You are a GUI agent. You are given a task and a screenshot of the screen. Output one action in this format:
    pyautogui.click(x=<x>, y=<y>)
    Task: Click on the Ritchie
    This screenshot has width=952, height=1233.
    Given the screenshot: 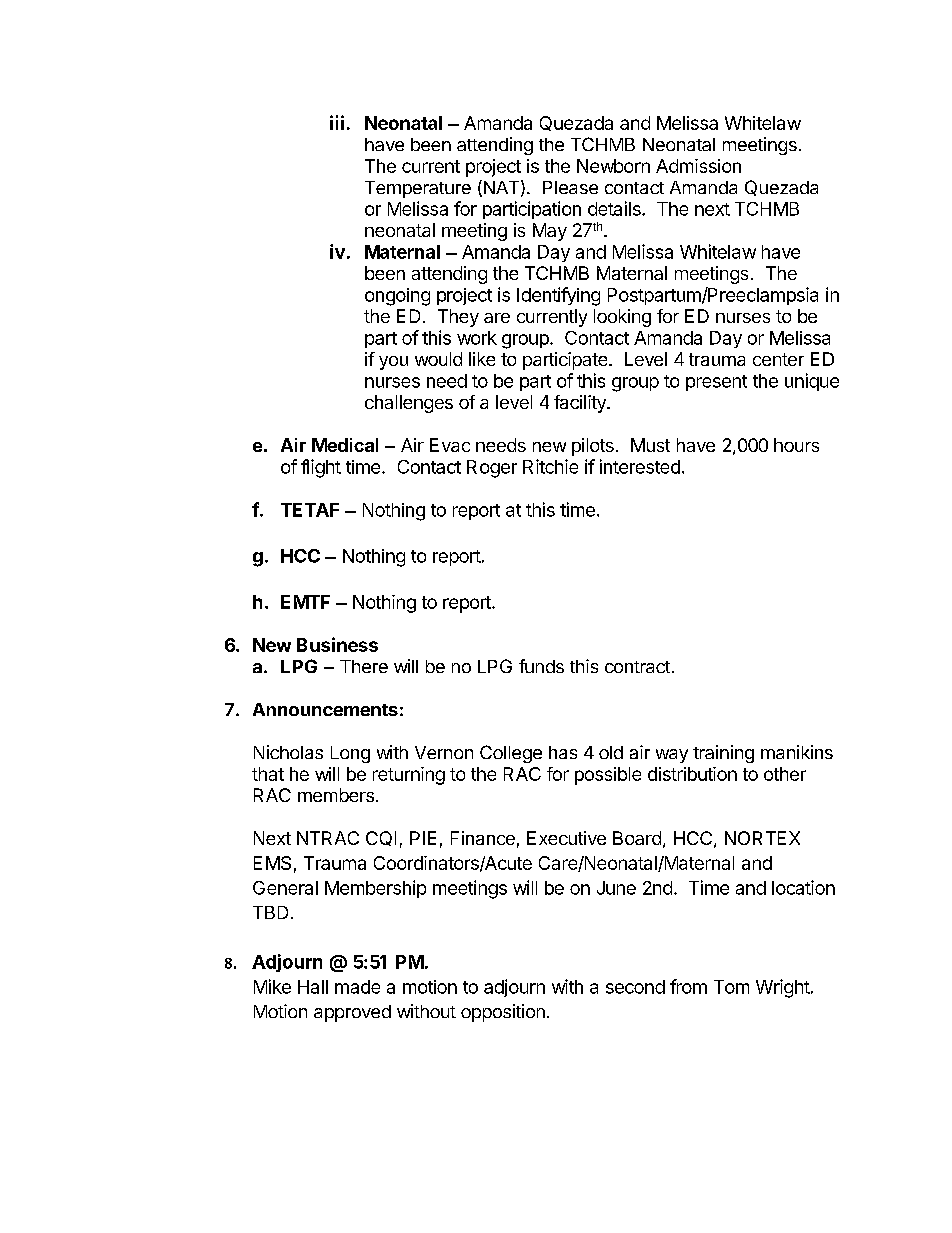 What is the action you would take?
    pyautogui.click(x=550, y=466)
